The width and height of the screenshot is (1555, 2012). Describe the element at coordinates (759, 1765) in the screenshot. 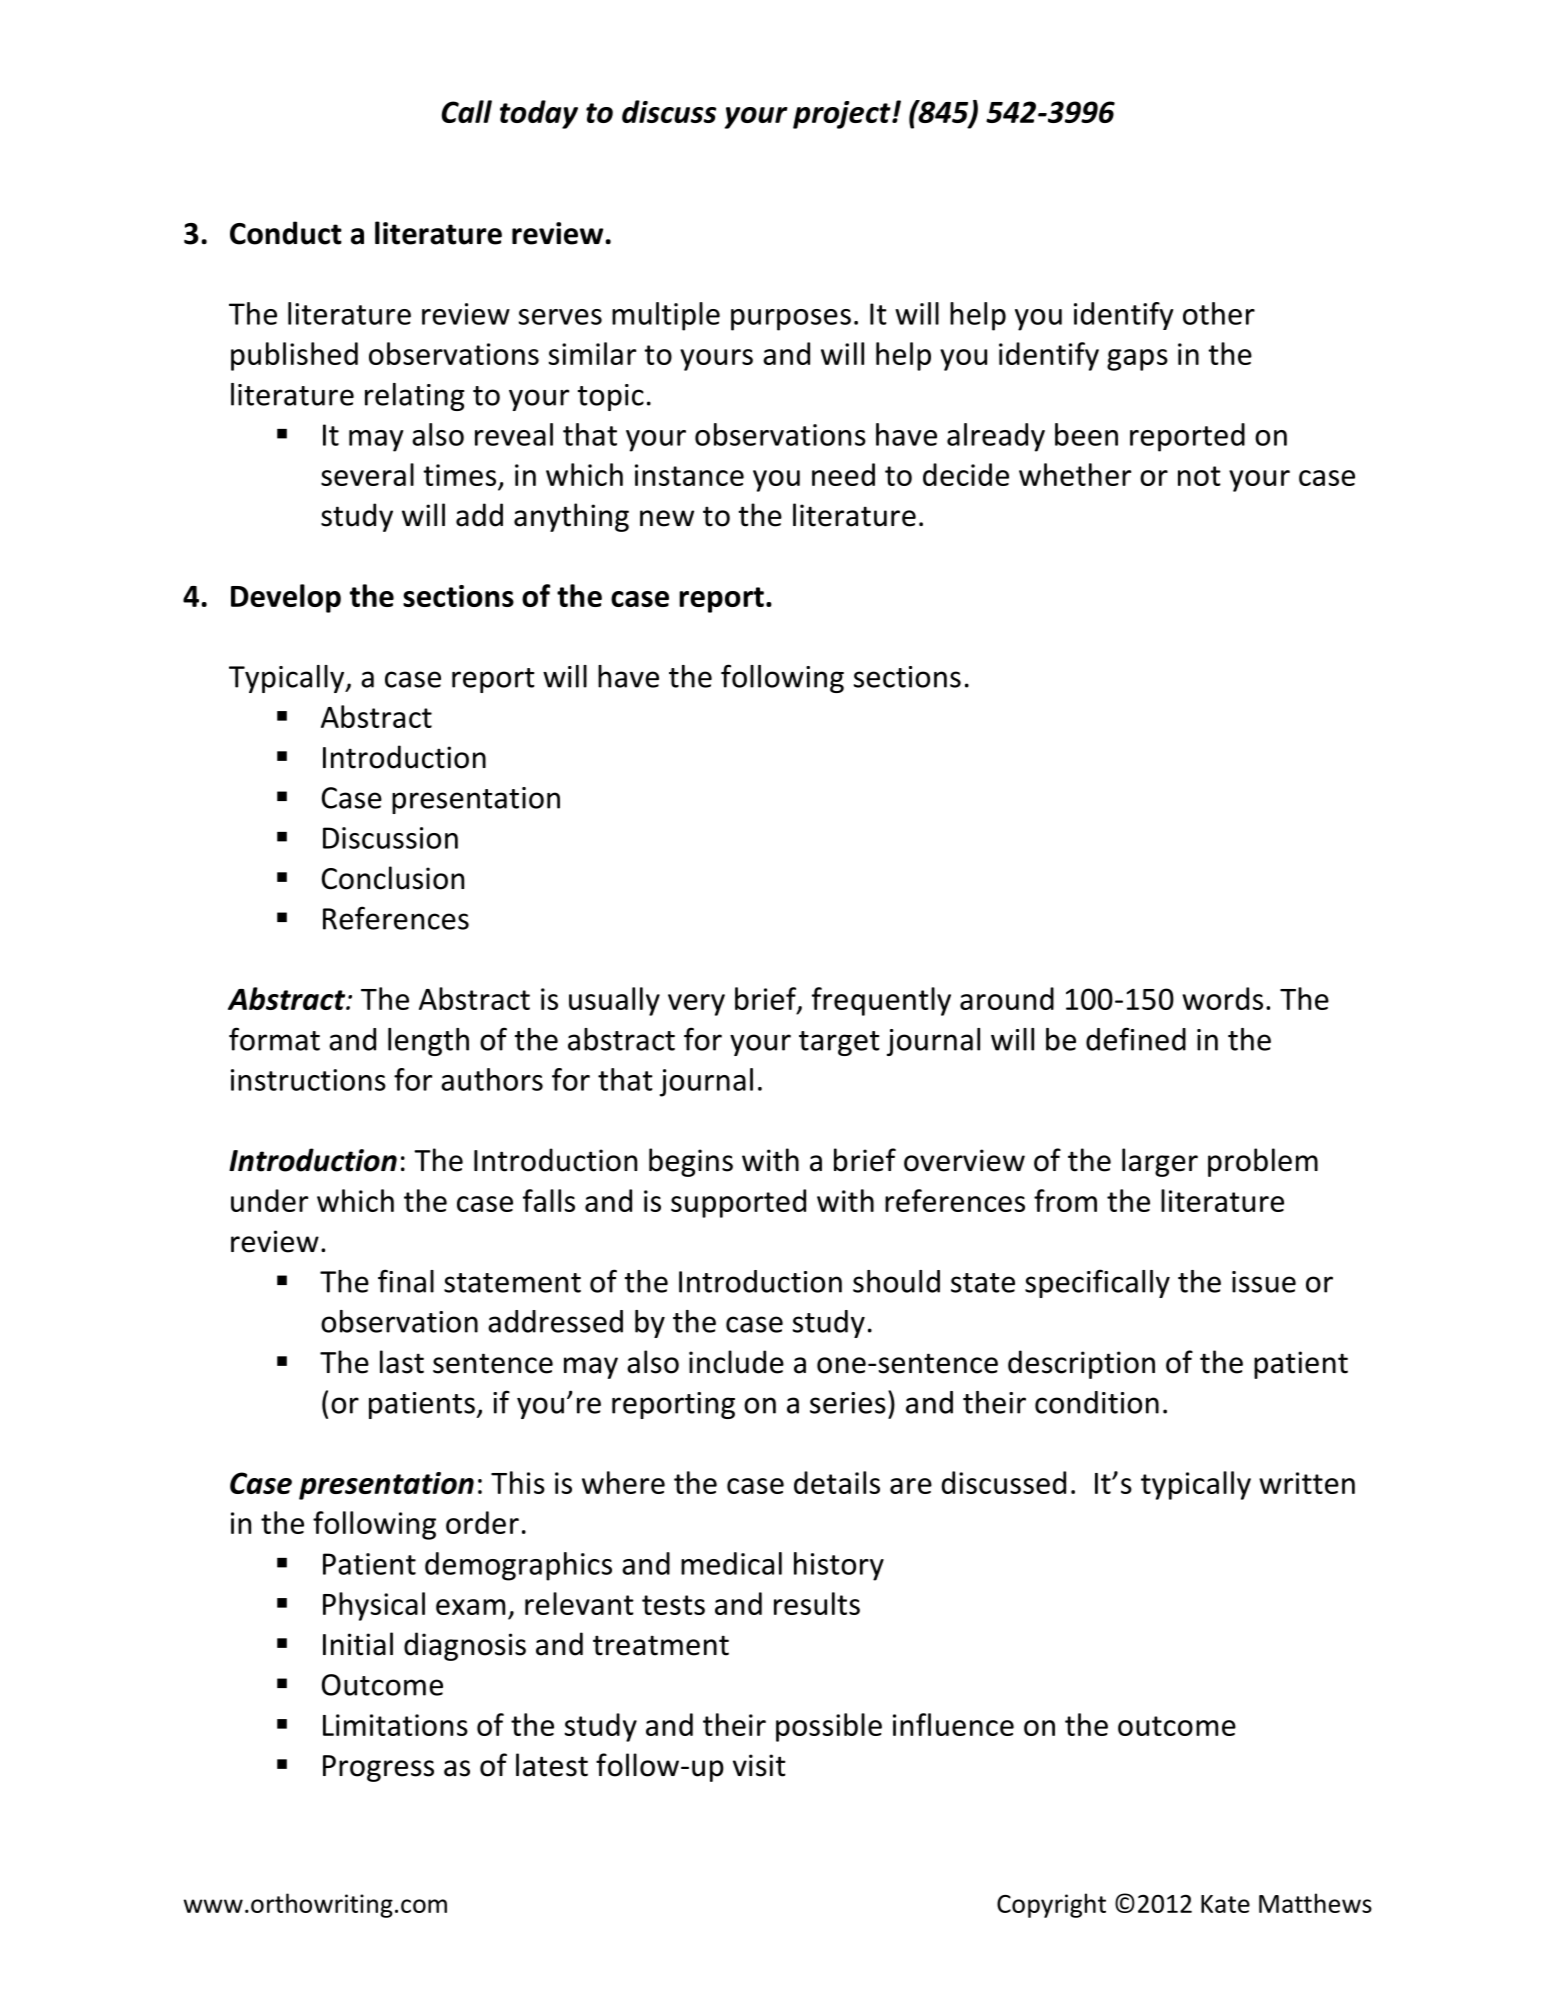

I see `visit` at that location.
